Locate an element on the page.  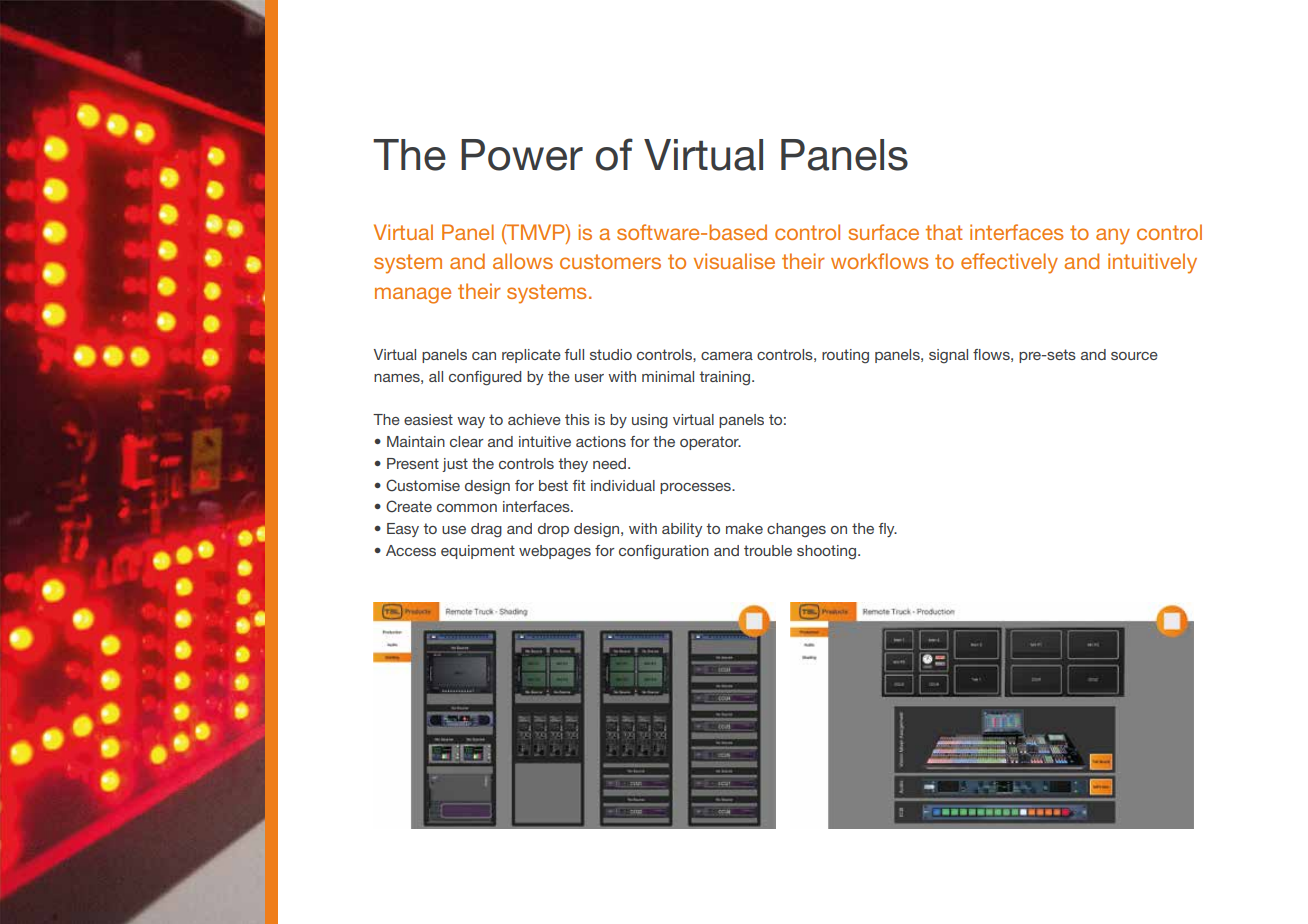
drag is located at coordinates (486, 530).
